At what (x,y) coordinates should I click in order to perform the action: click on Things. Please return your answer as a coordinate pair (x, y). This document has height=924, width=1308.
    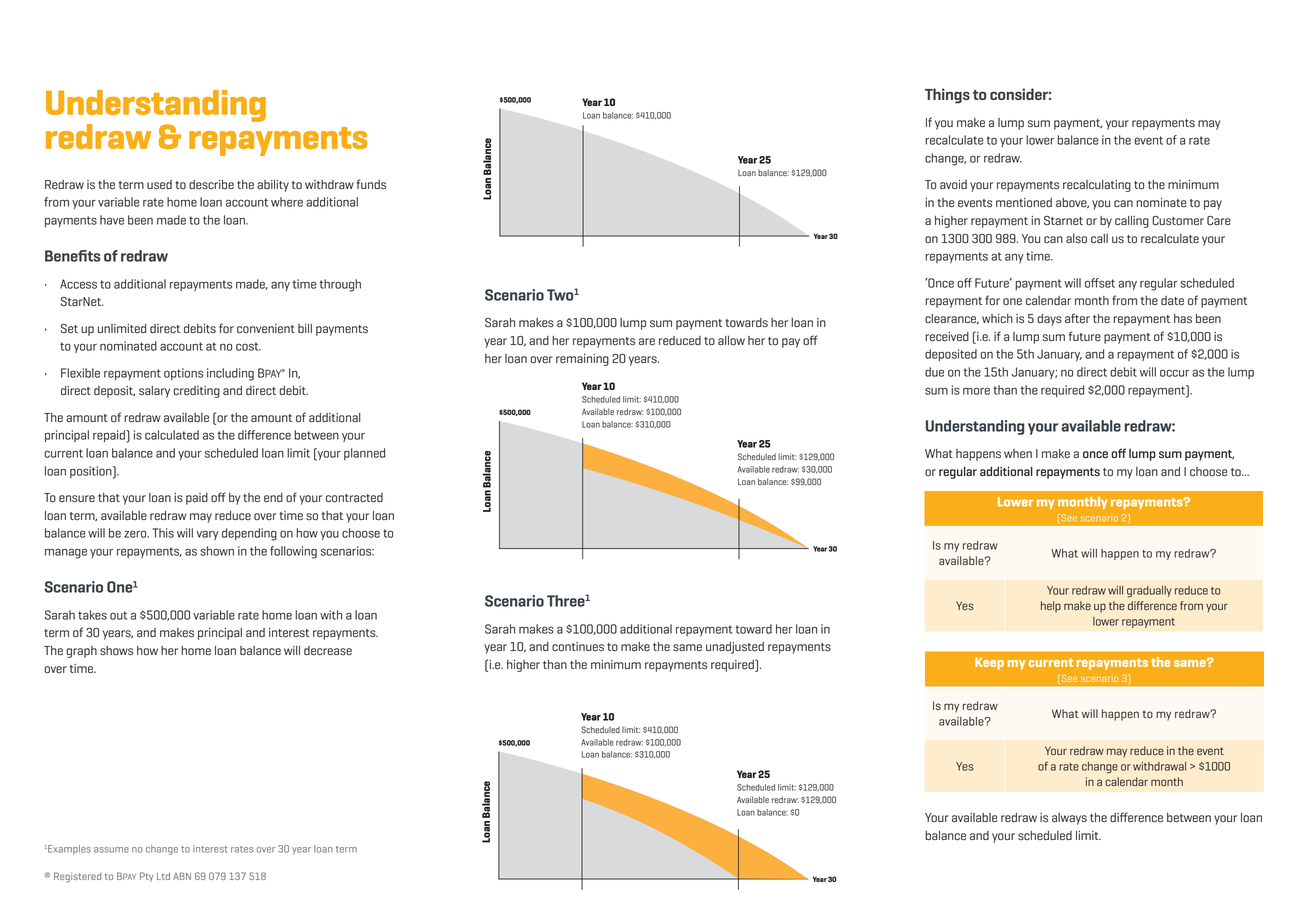
    Looking at the image, I should click on (947, 96).
